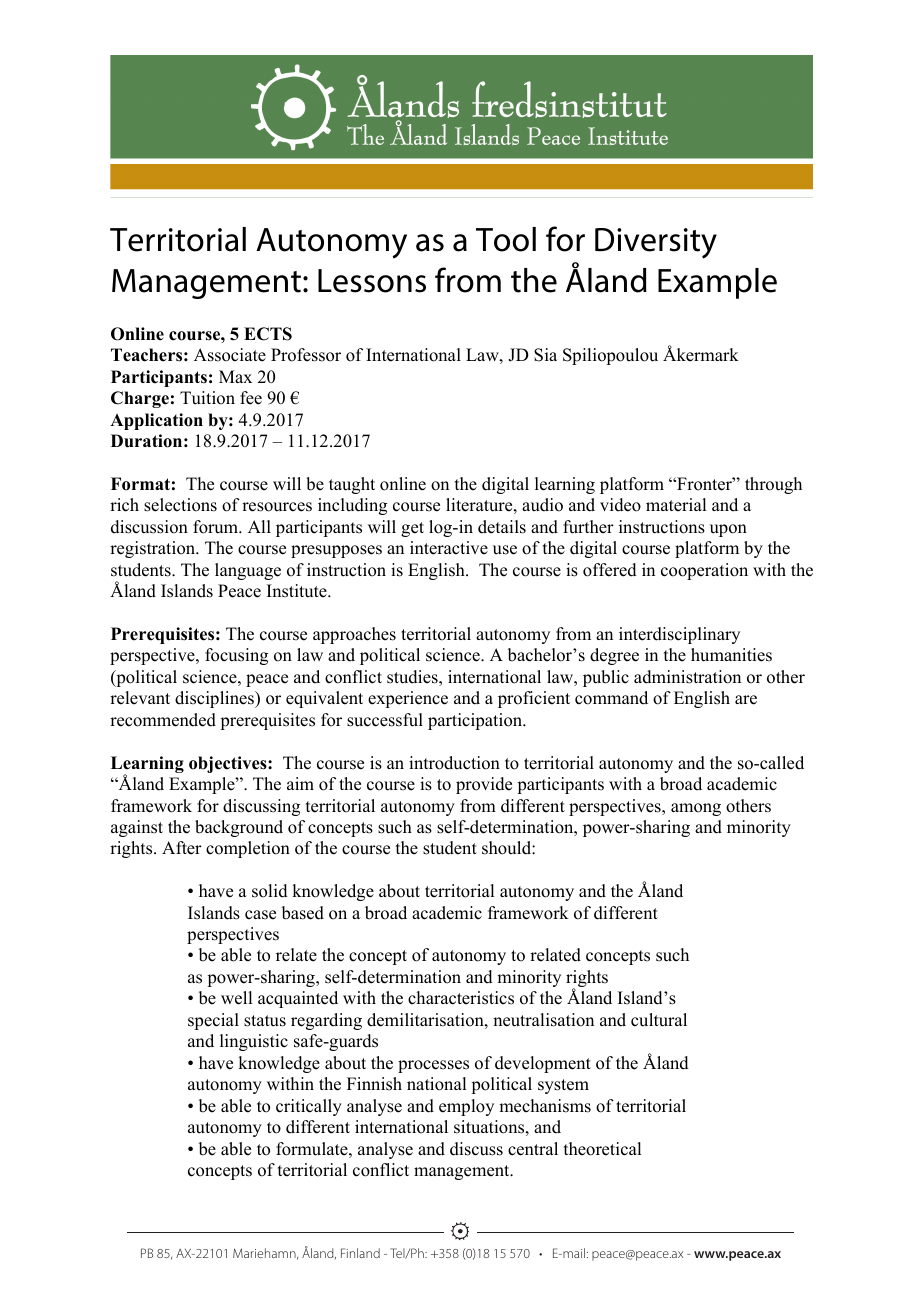  What do you see at coordinates (656, 243) in the screenshot?
I see `Diversity` at bounding box center [656, 243].
